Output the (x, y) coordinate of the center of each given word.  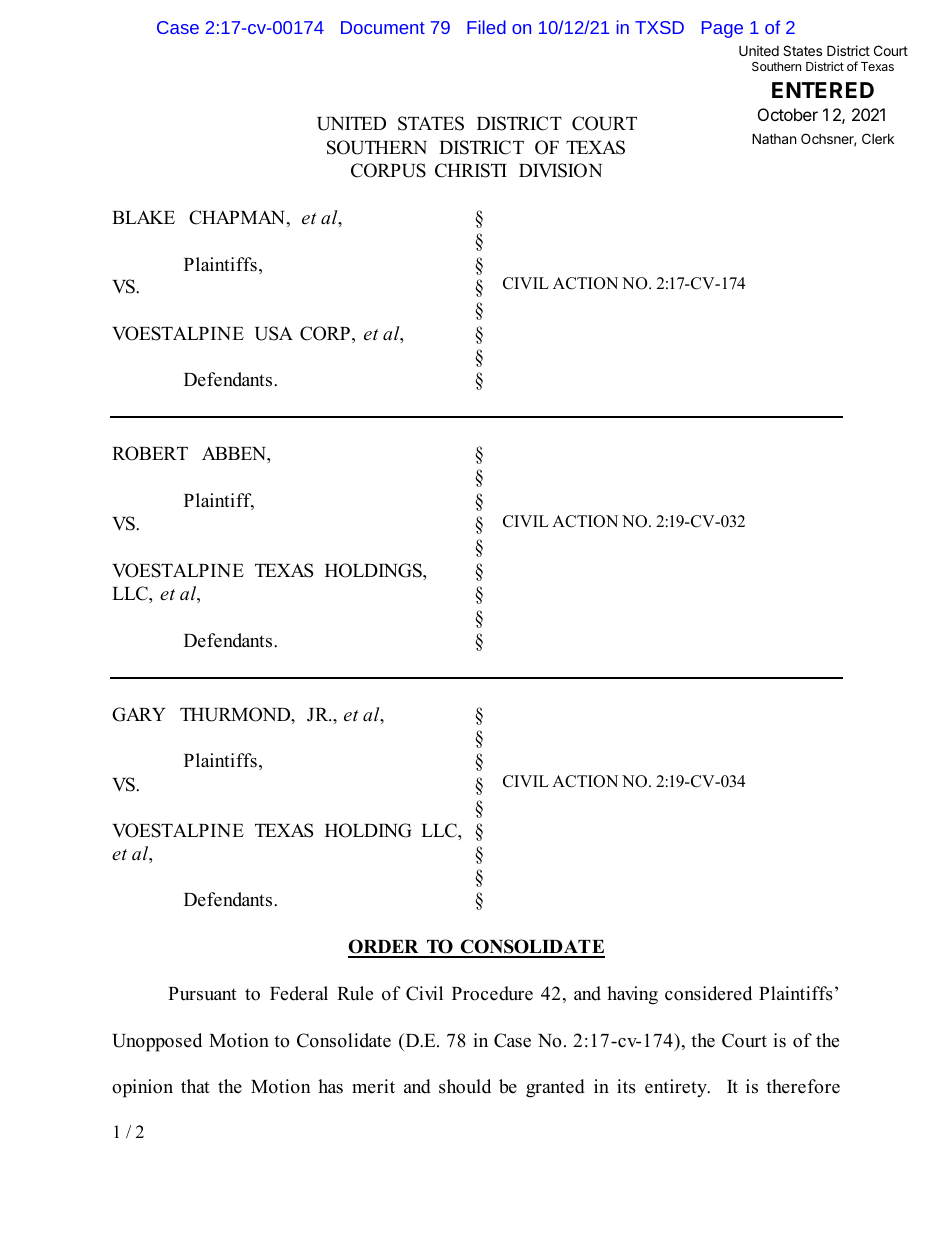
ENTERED (823, 90)
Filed (486, 27)
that (195, 1086)
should (465, 1086)
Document (383, 27)
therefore (803, 1086)
